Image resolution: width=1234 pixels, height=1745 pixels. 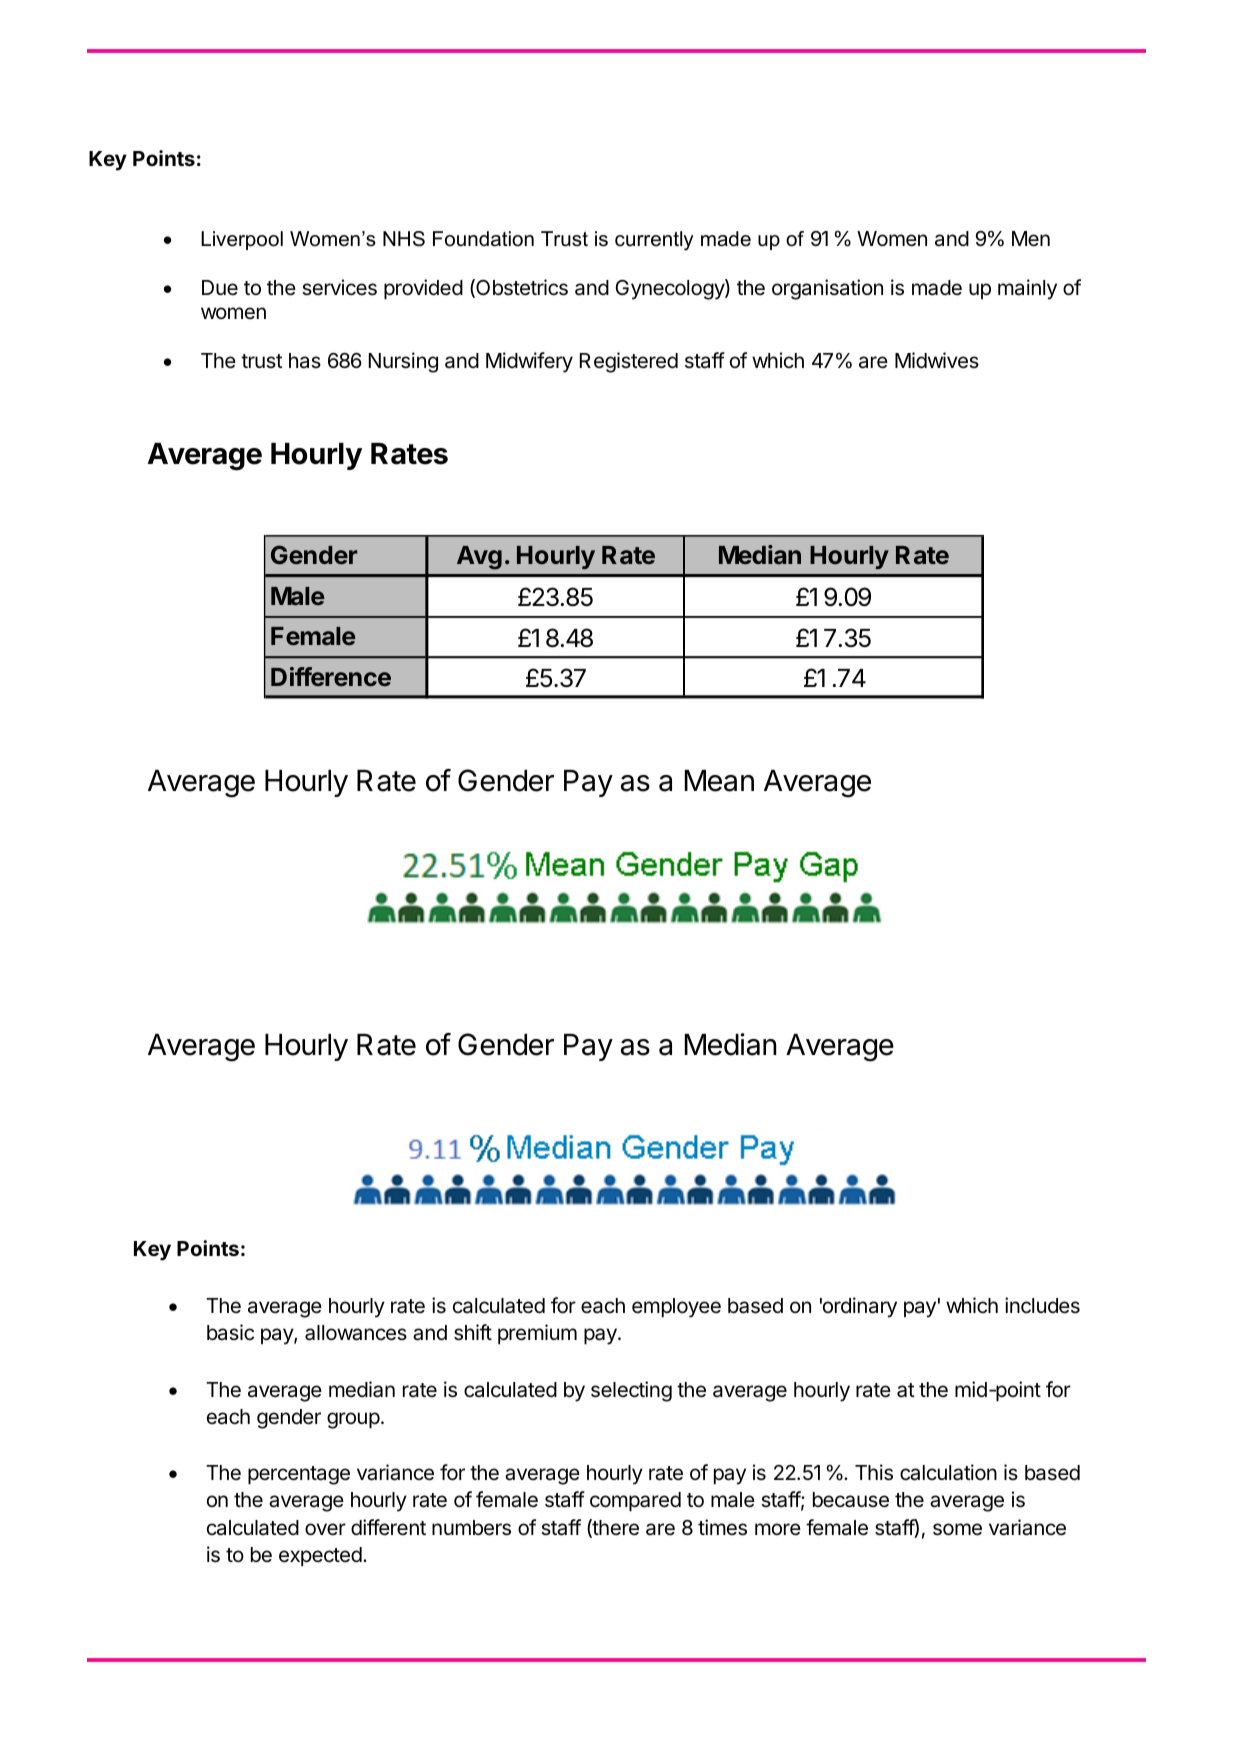 What do you see at coordinates (325, 1529) in the screenshot?
I see `over` at bounding box center [325, 1529].
